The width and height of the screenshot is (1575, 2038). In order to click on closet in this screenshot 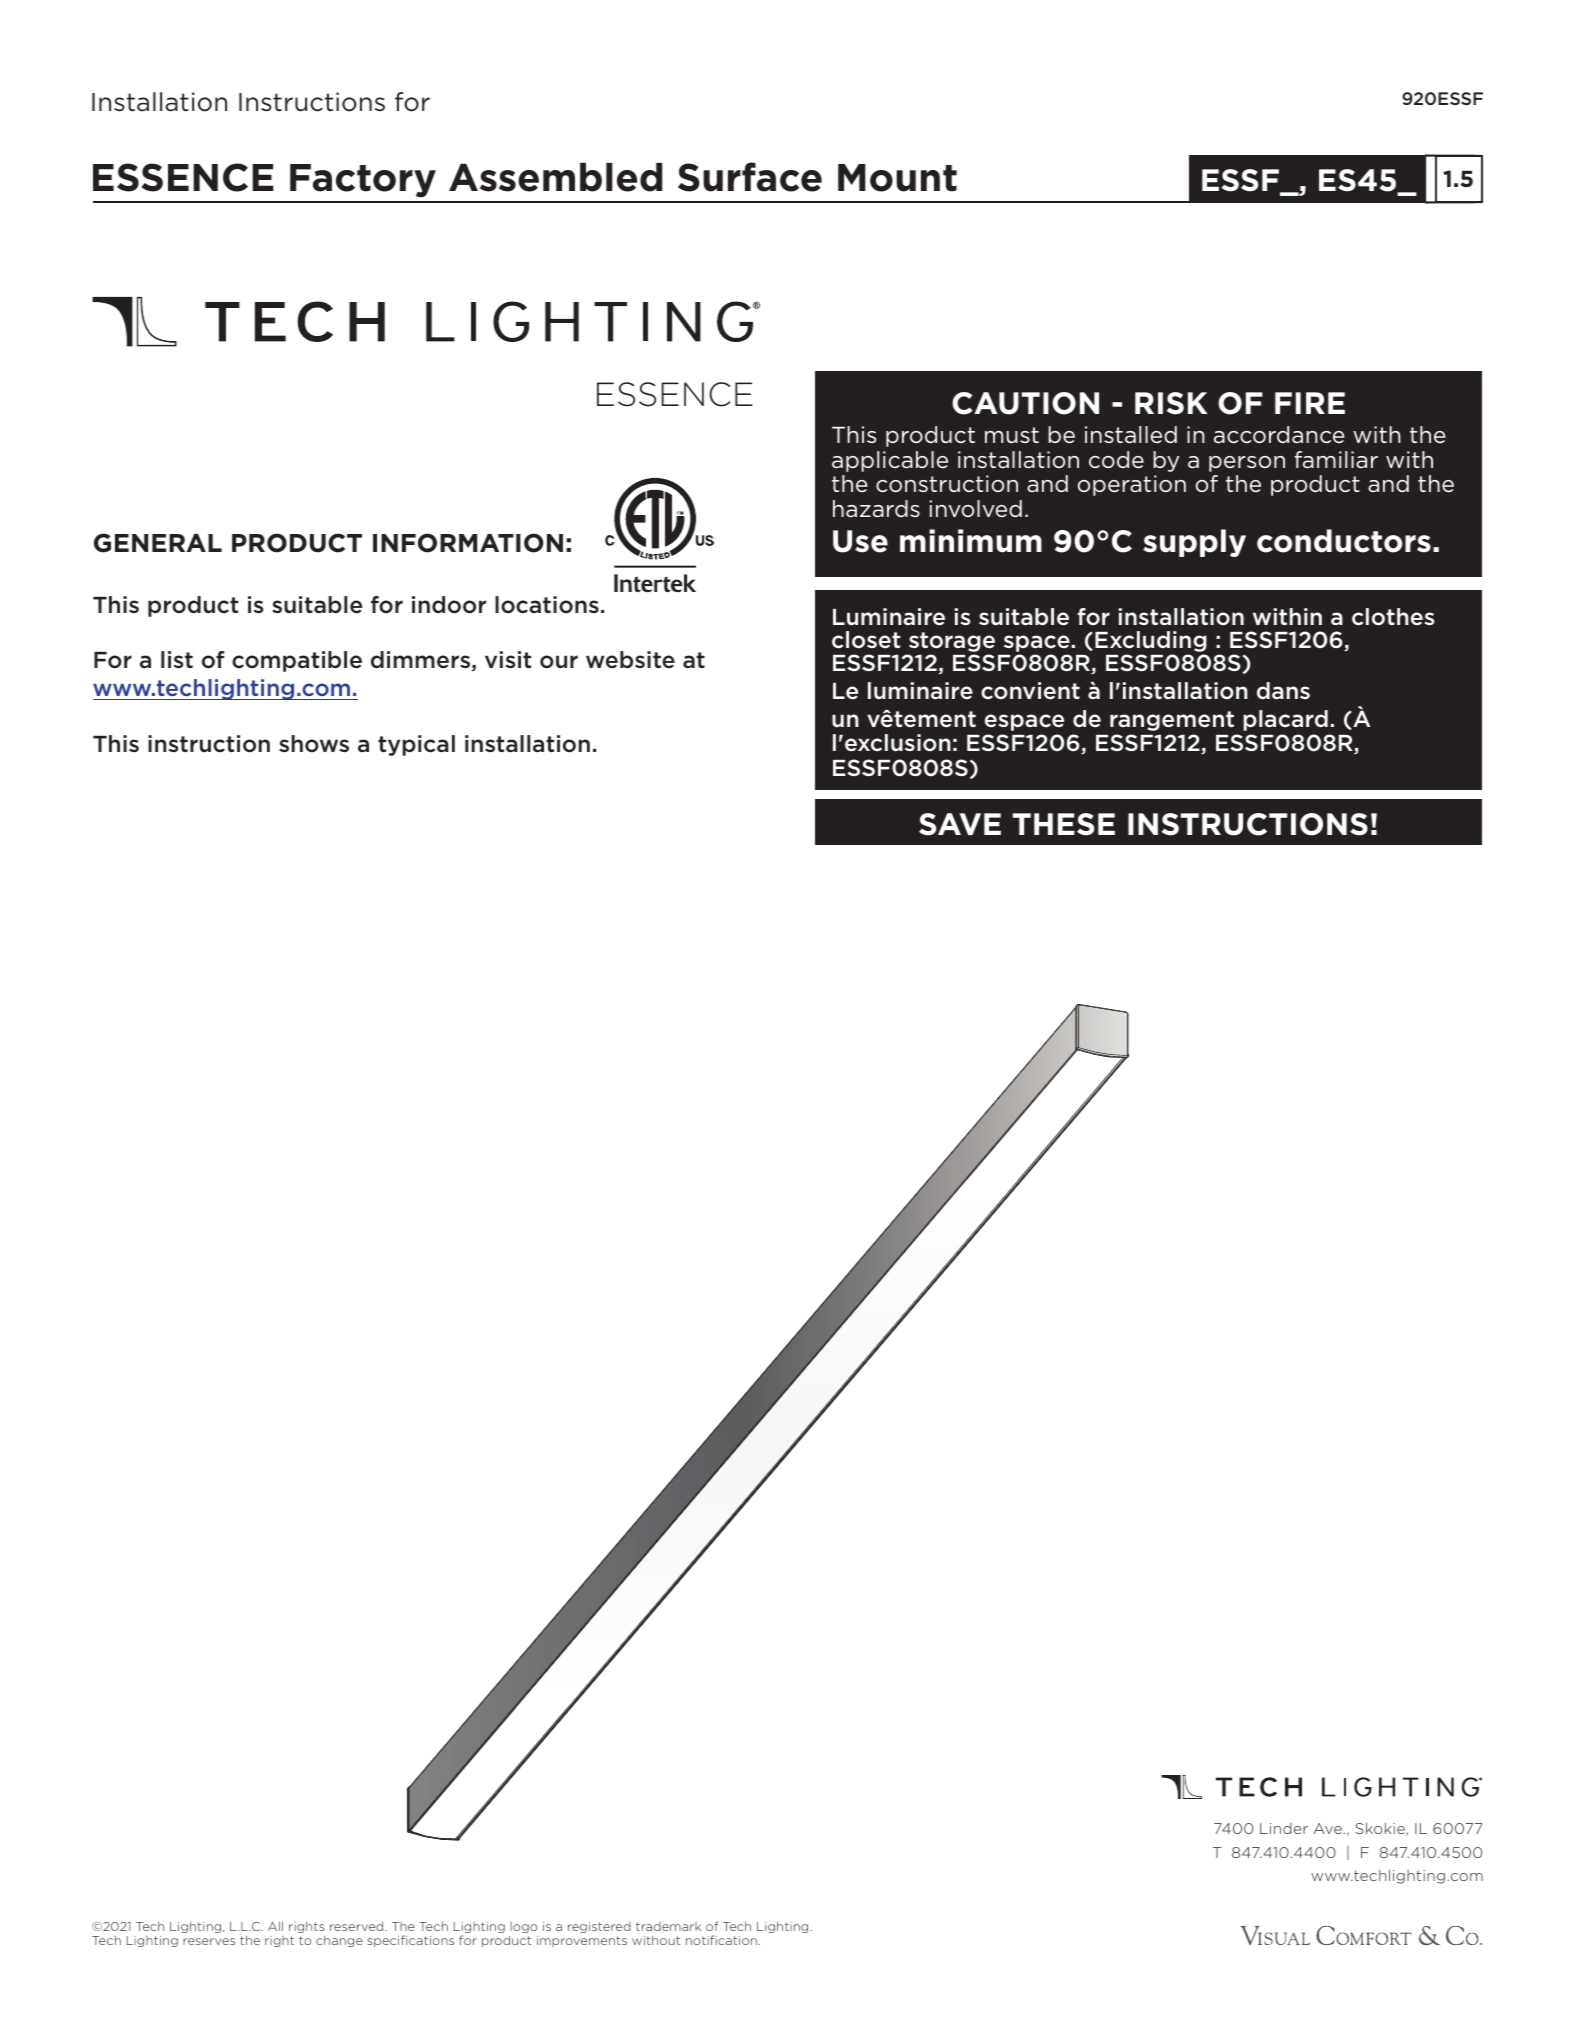, I will do `click(866, 640)`.
